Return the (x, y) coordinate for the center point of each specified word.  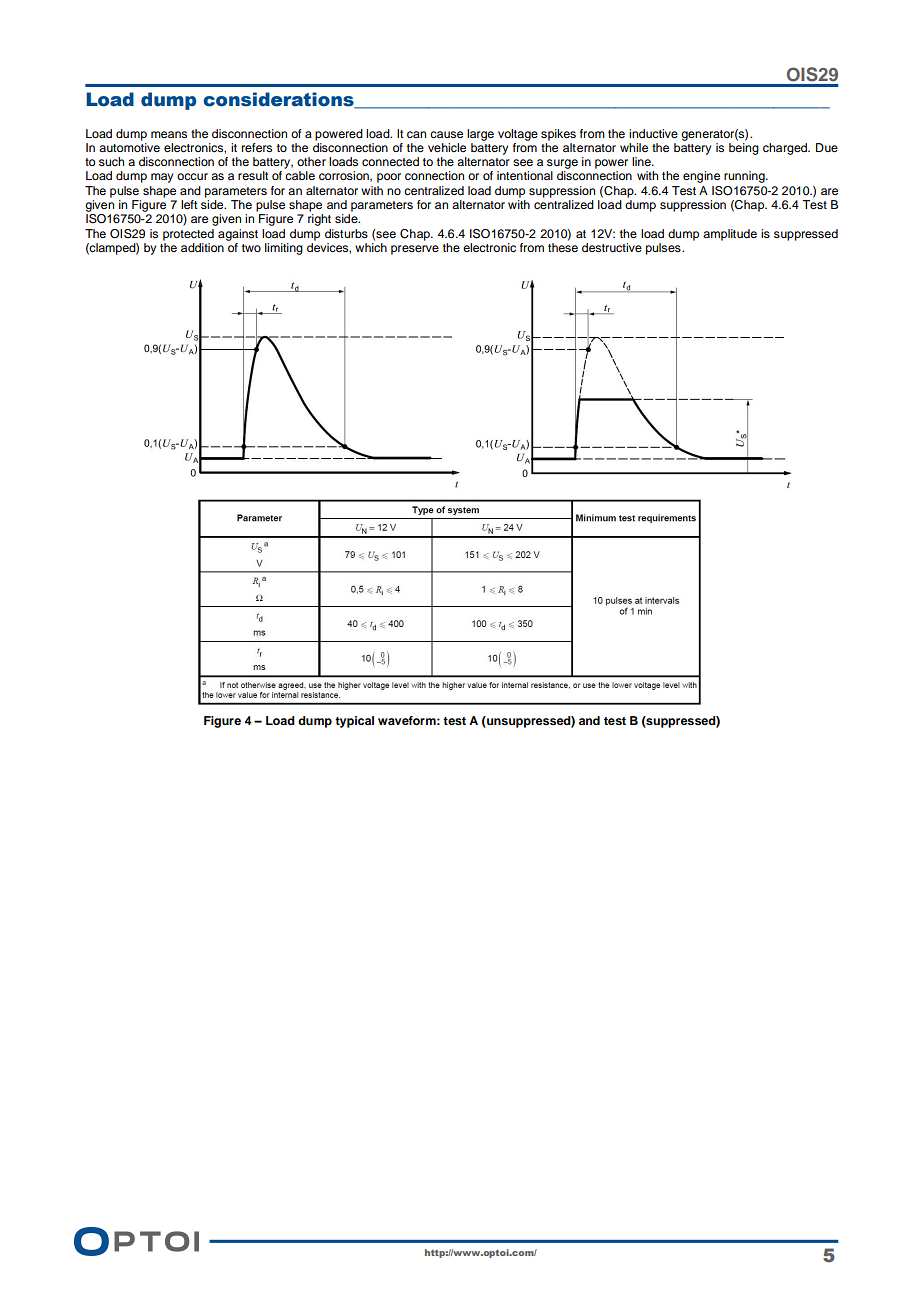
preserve (415, 250)
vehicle (447, 147)
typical (354, 722)
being (744, 147)
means (169, 134)
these (563, 246)
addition (202, 247)
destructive (612, 247)
